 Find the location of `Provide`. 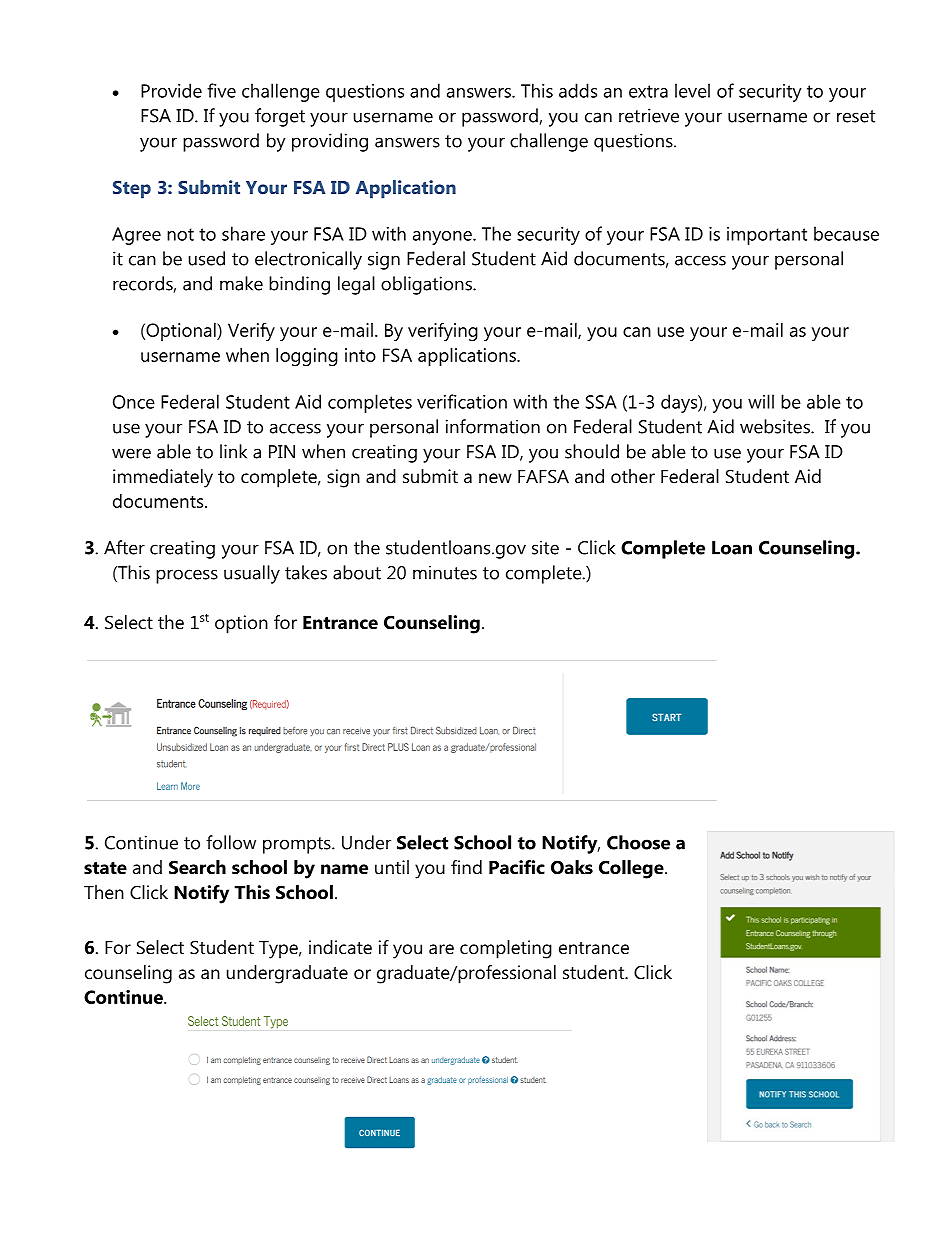

Provide is located at coordinates (171, 90).
